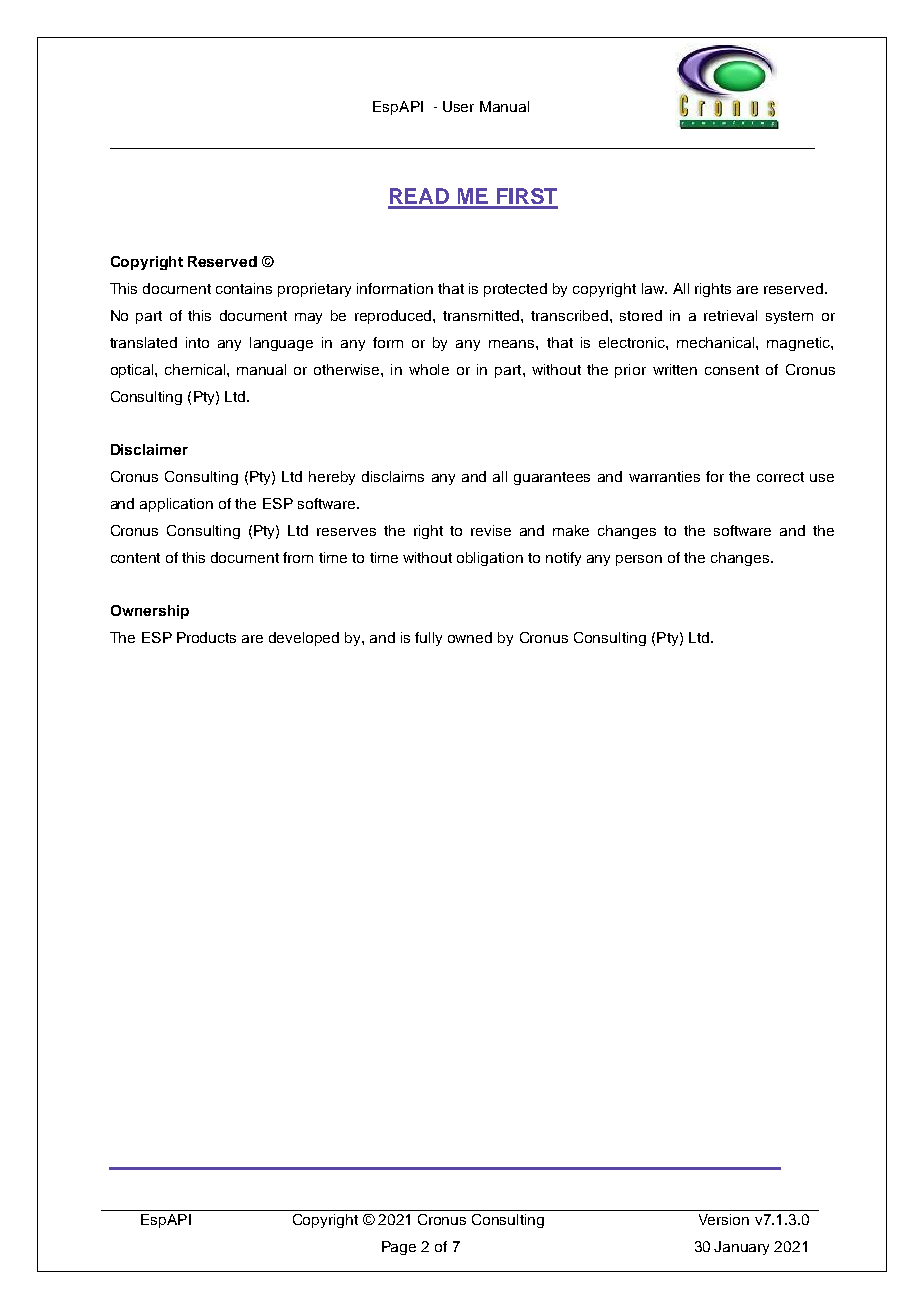 This screenshot has width=924, height=1309. Describe the element at coordinates (491, 530) in the screenshot. I see `revise` at that location.
